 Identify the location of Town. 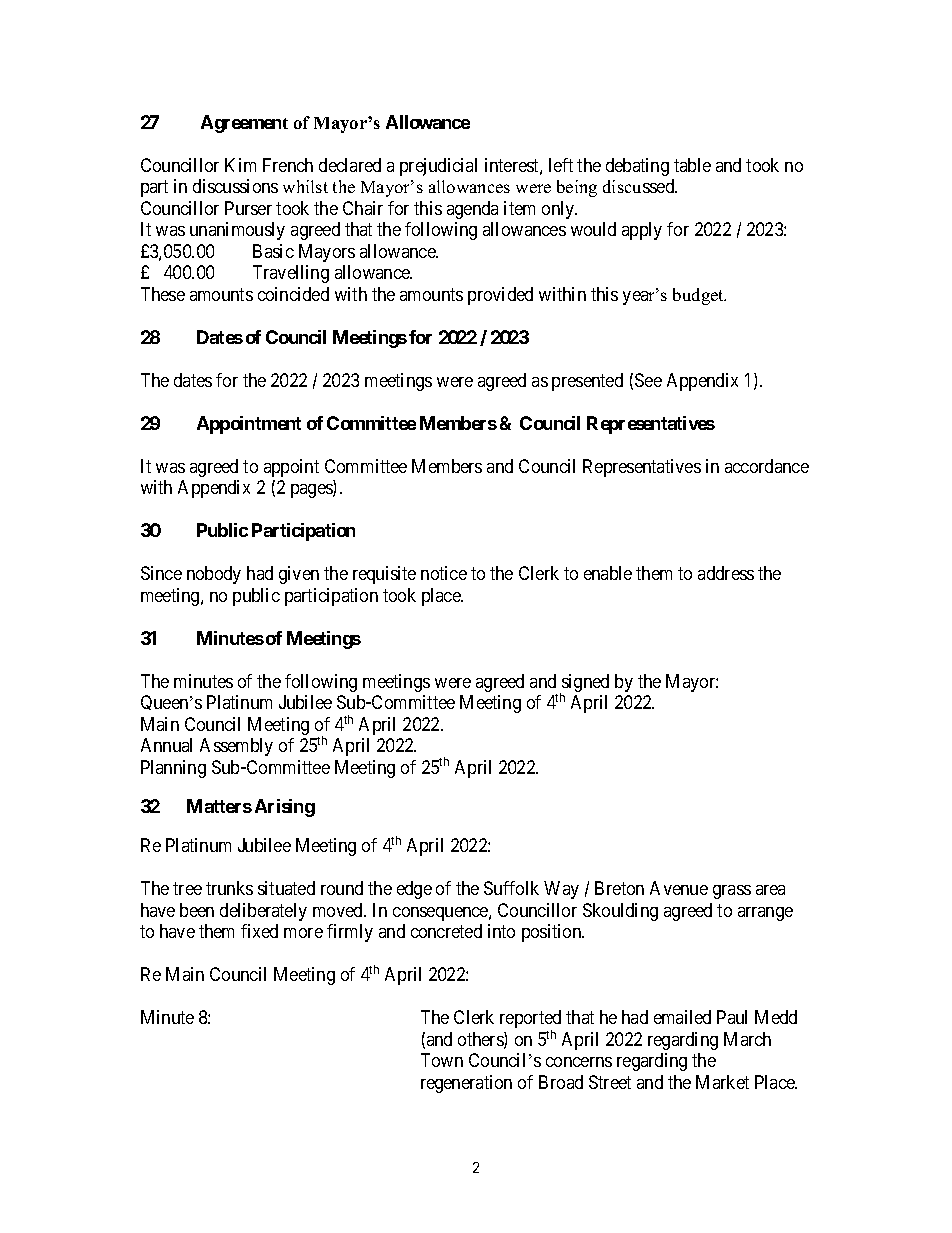
(442, 1060).
